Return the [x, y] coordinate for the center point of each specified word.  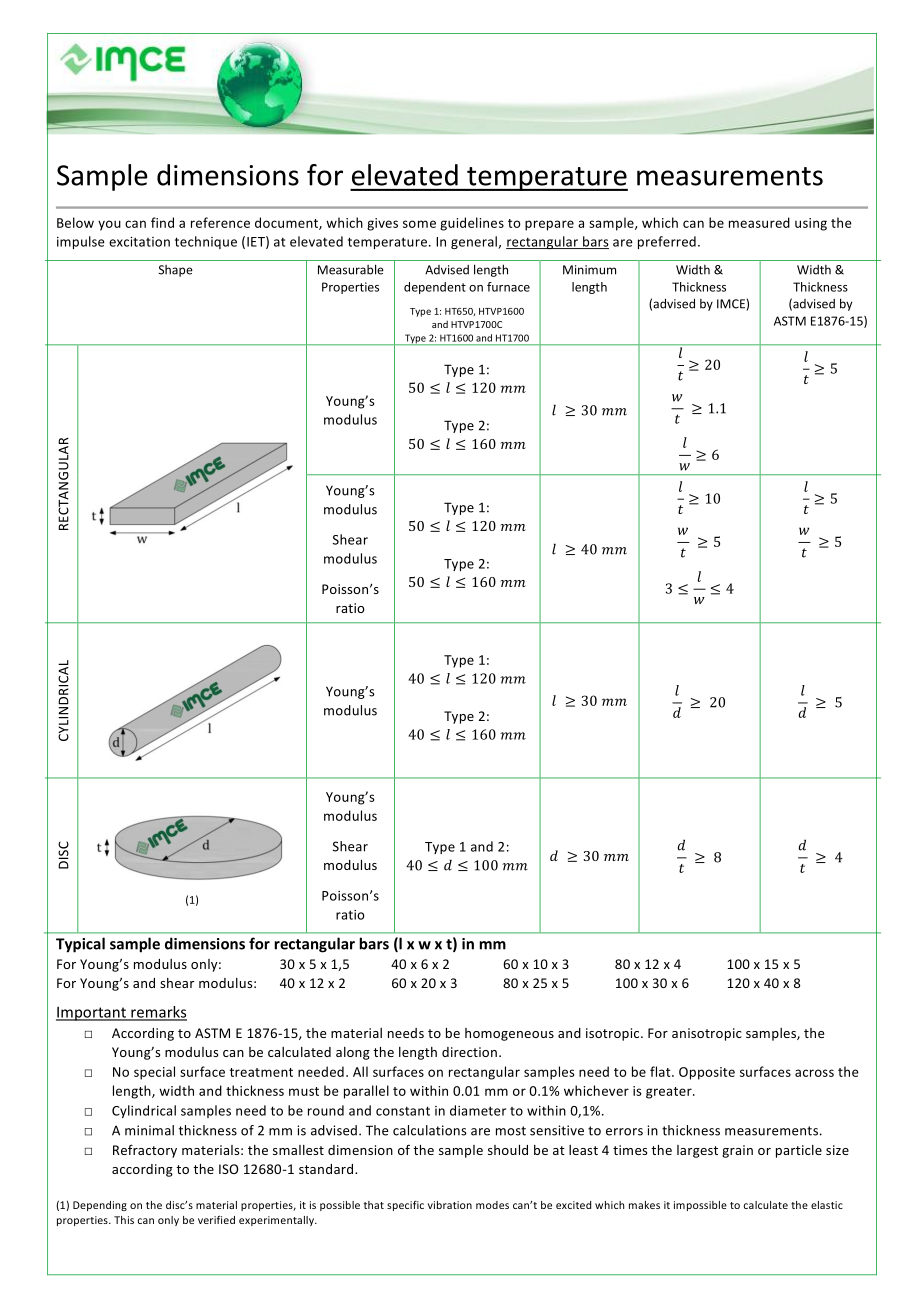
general [475, 242]
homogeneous [509, 1034]
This [124, 1220]
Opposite [707, 1073]
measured [759, 222]
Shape [176, 271]
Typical [80, 945]
